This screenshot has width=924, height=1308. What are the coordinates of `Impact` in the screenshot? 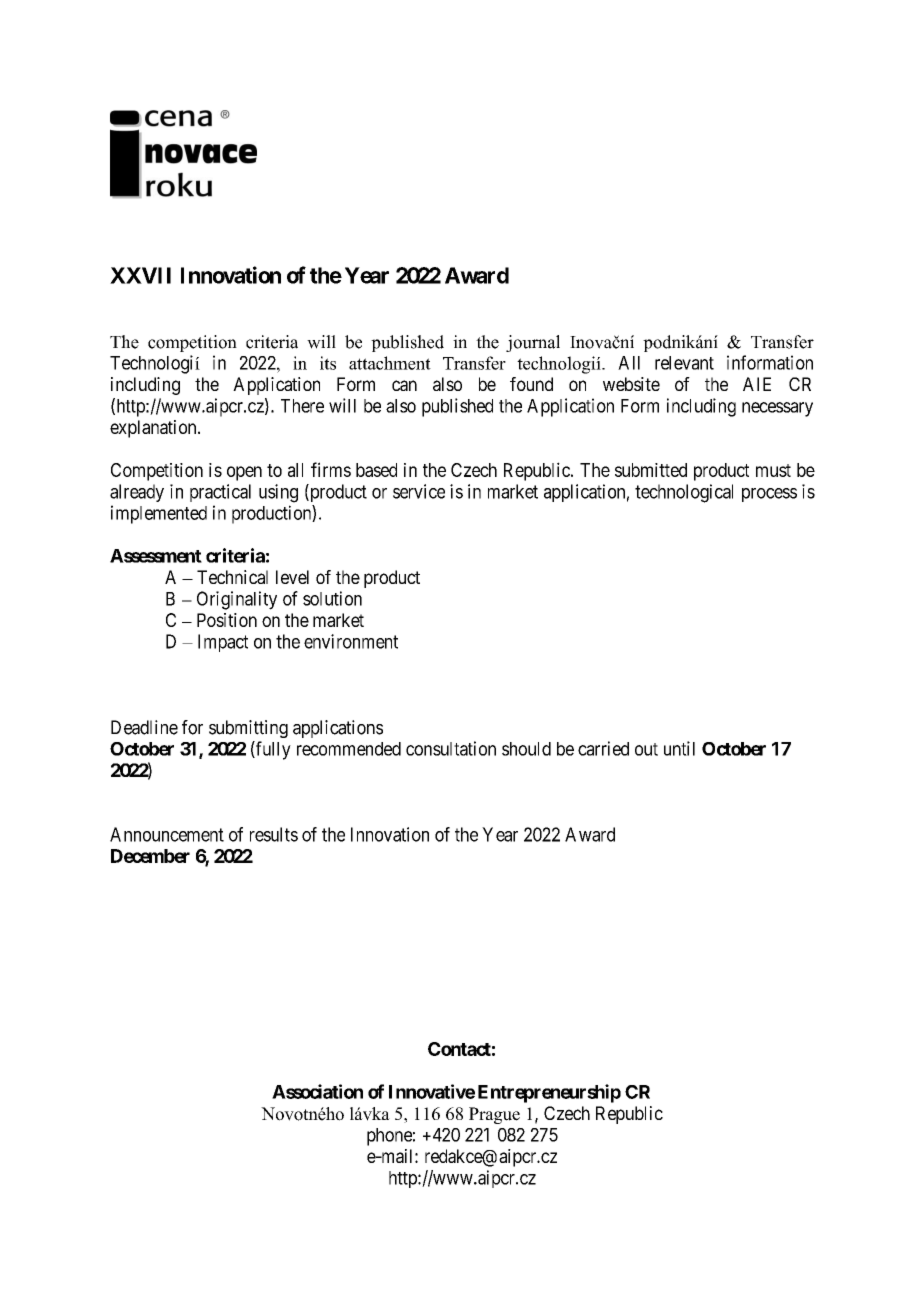 It's located at (223, 643).
